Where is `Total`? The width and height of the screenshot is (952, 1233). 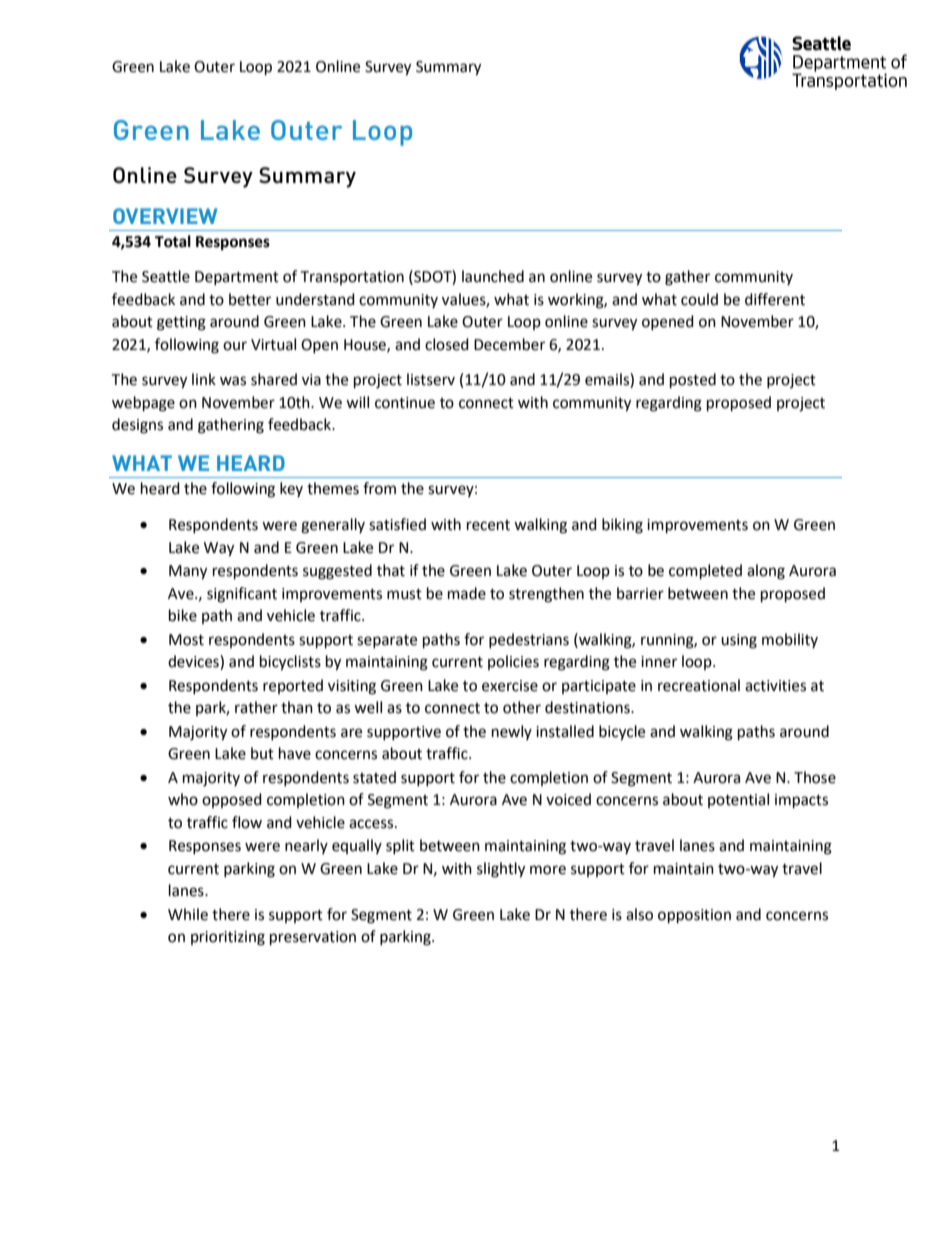
Total is located at coordinates (173, 241).
